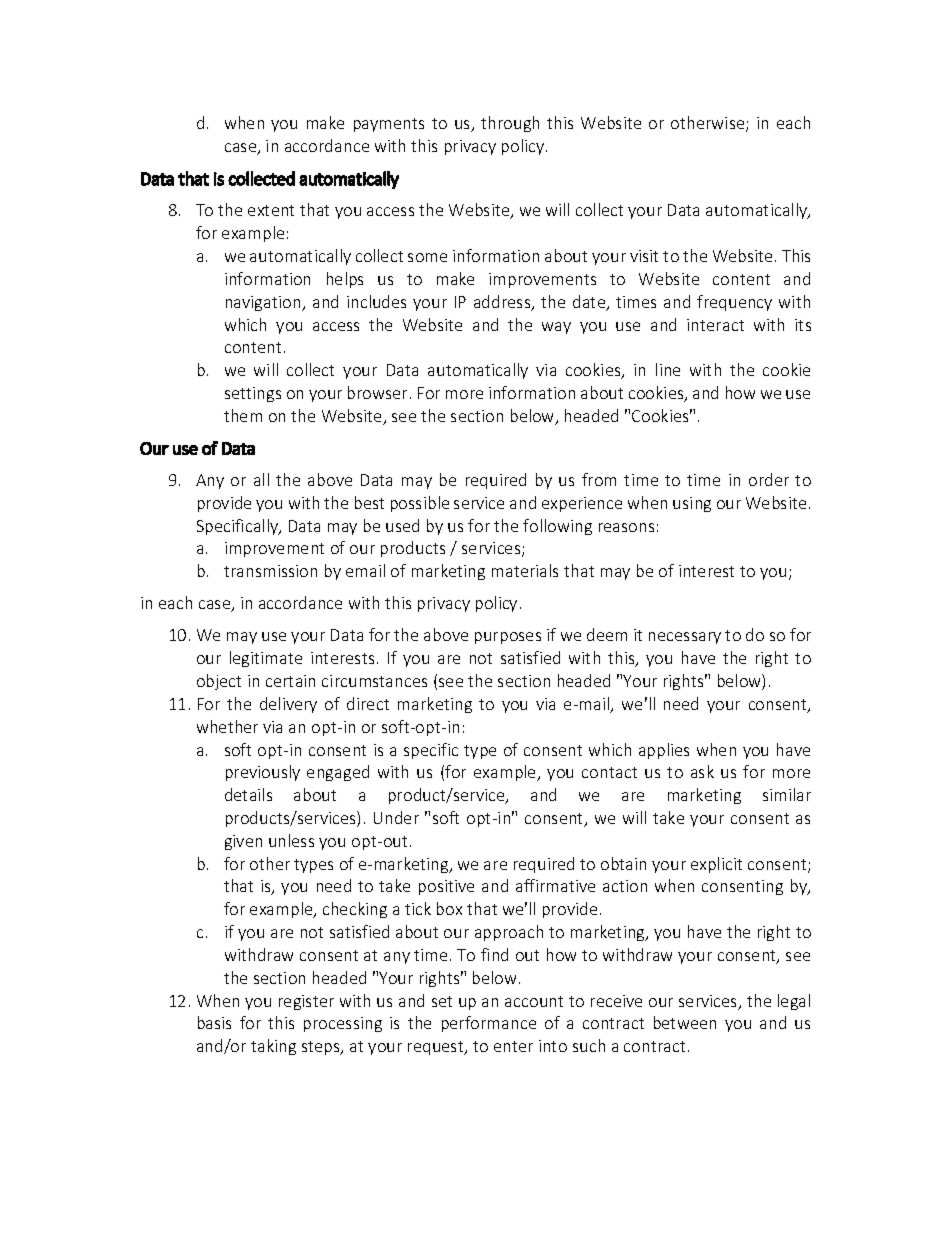 The height and width of the screenshot is (1233, 952). Describe the element at coordinates (525, 570) in the screenshot. I see `materials` at that location.
